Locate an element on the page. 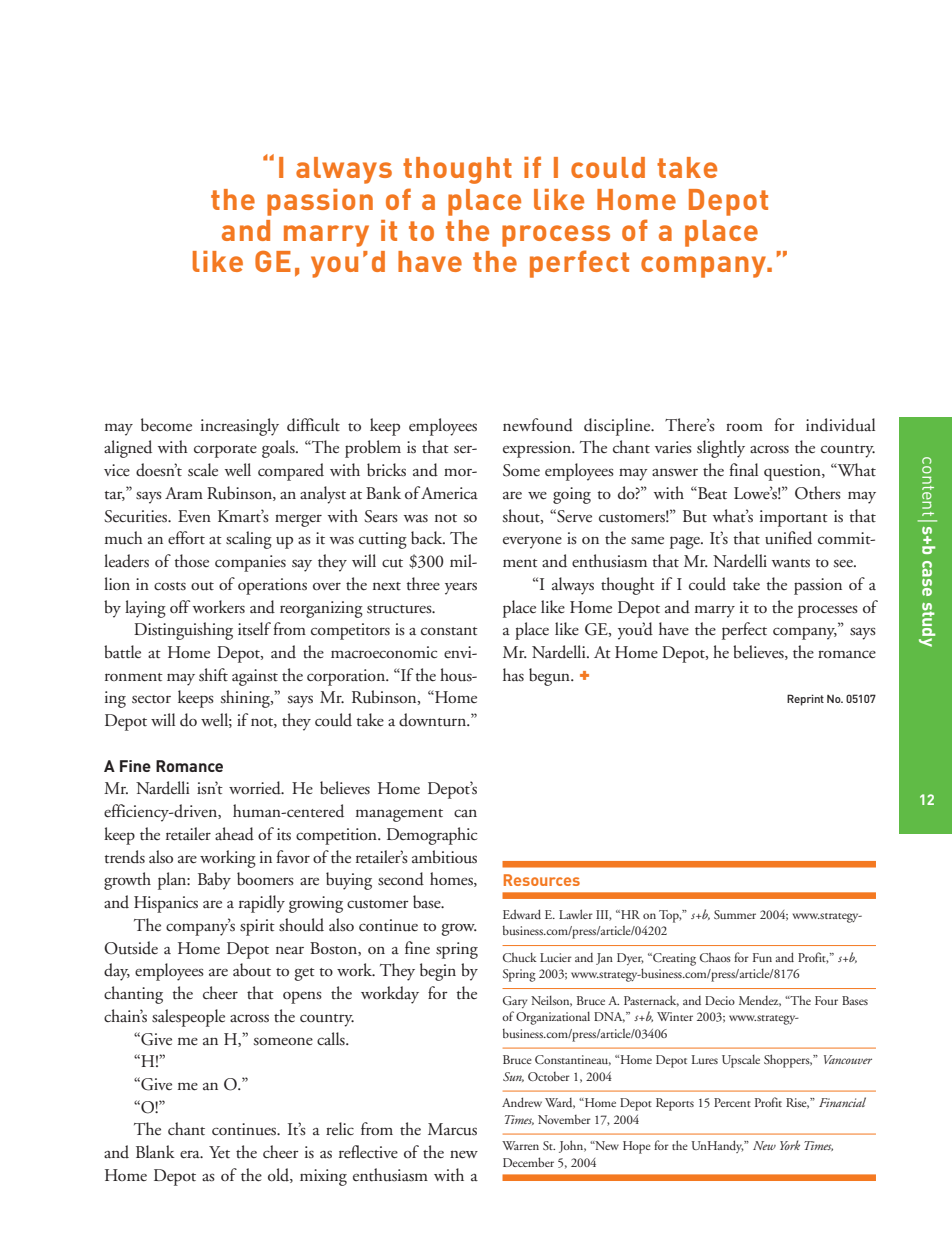 This image has width=952, height=1250. Yet is located at coordinates (219, 1152).
